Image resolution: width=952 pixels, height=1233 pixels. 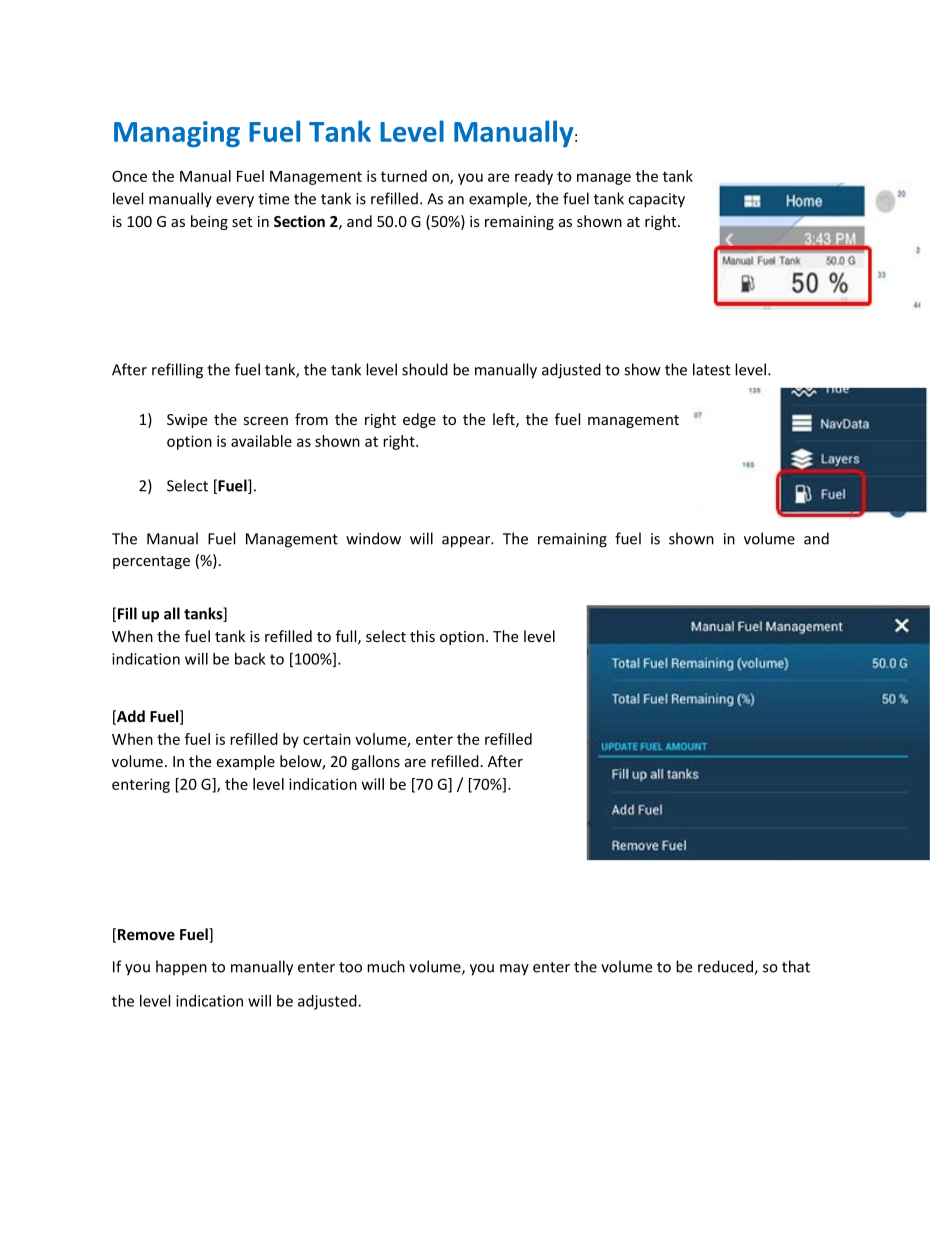 What do you see at coordinates (404, 176) in the screenshot?
I see `turned` at bounding box center [404, 176].
